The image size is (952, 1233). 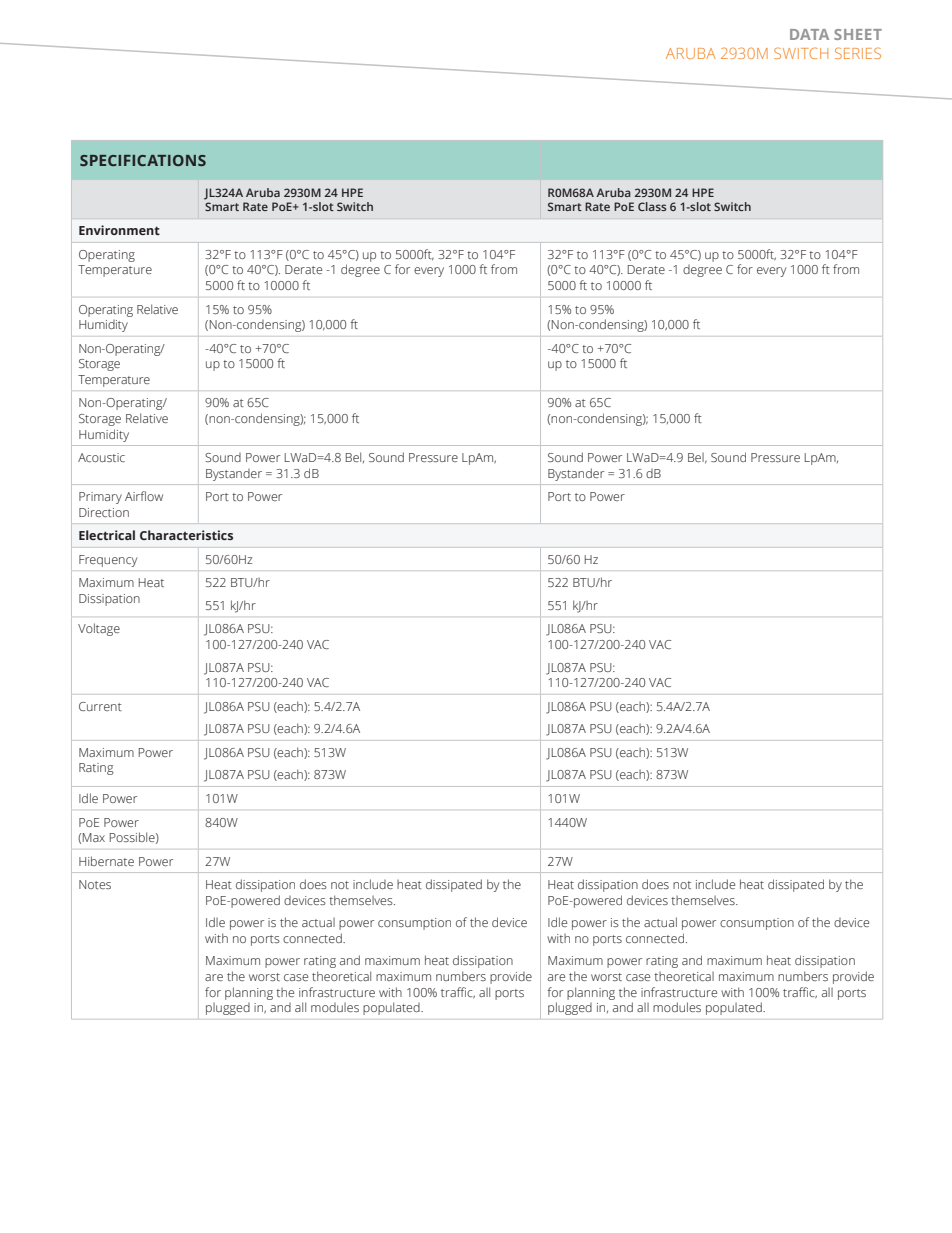 I want to click on Airflow, so click(x=144, y=496).
